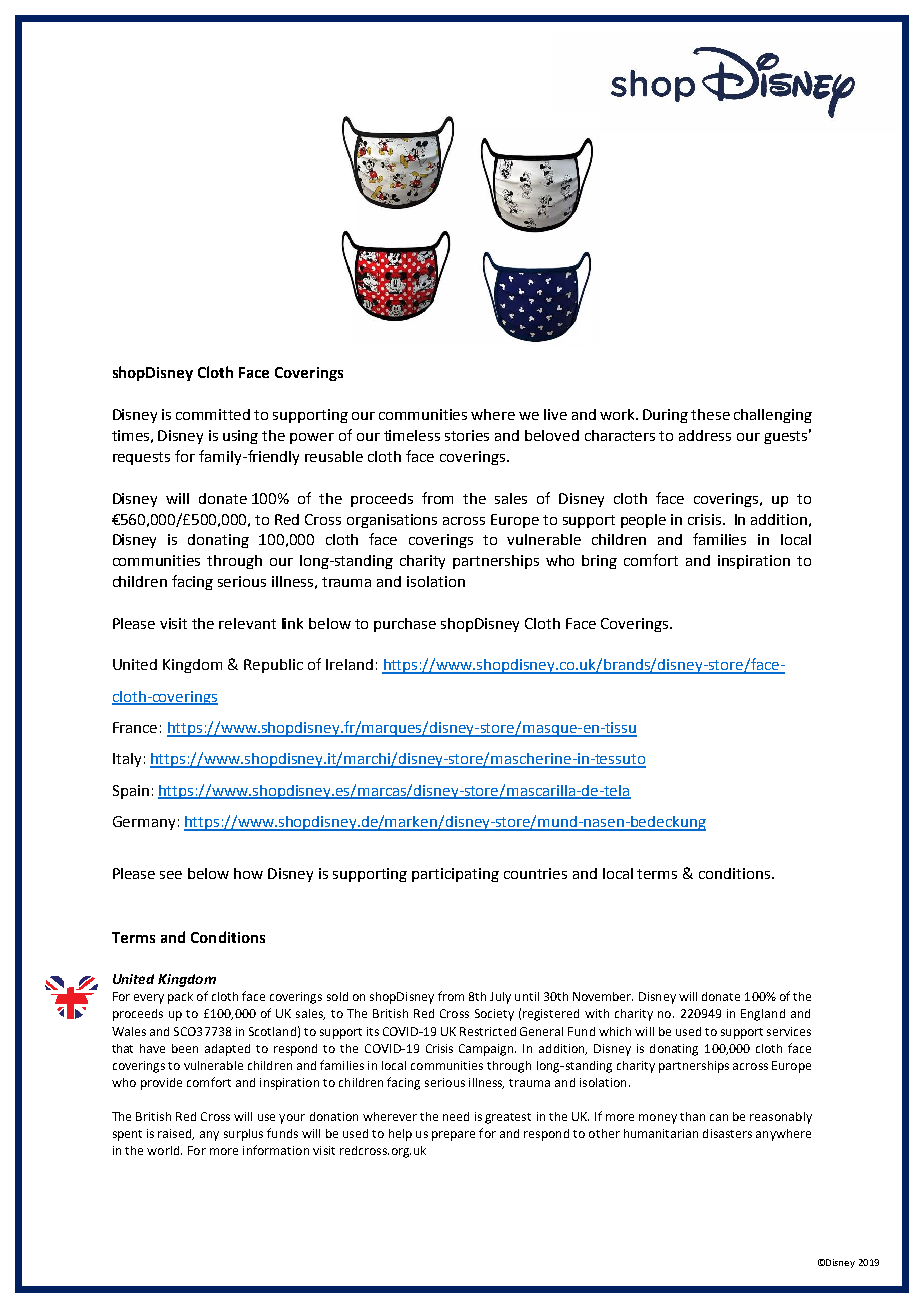 The width and height of the image is (924, 1308). What do you see at coordinates (599, 562) in the image?
I see `bring` at bounding box center [599, 562].
